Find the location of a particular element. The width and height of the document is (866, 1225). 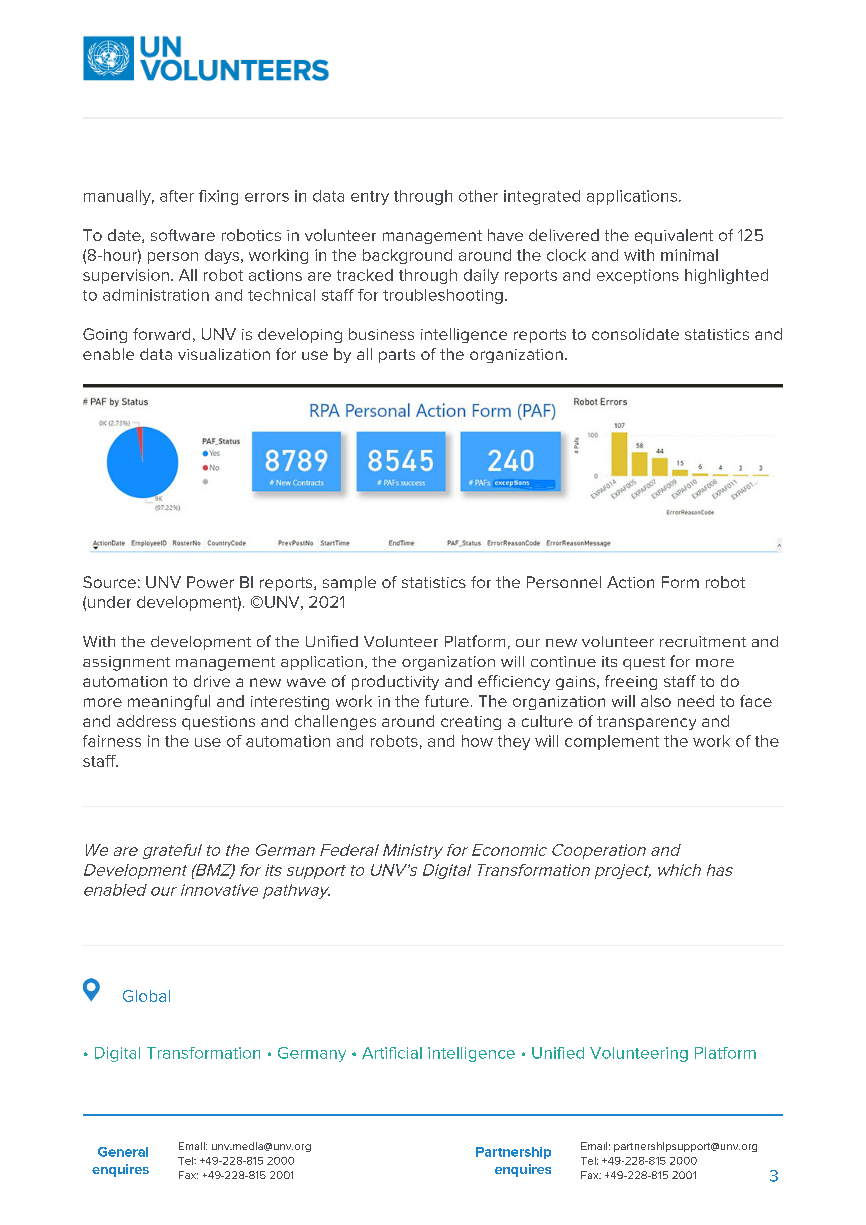

Power is located at coordinates (210, 582).
